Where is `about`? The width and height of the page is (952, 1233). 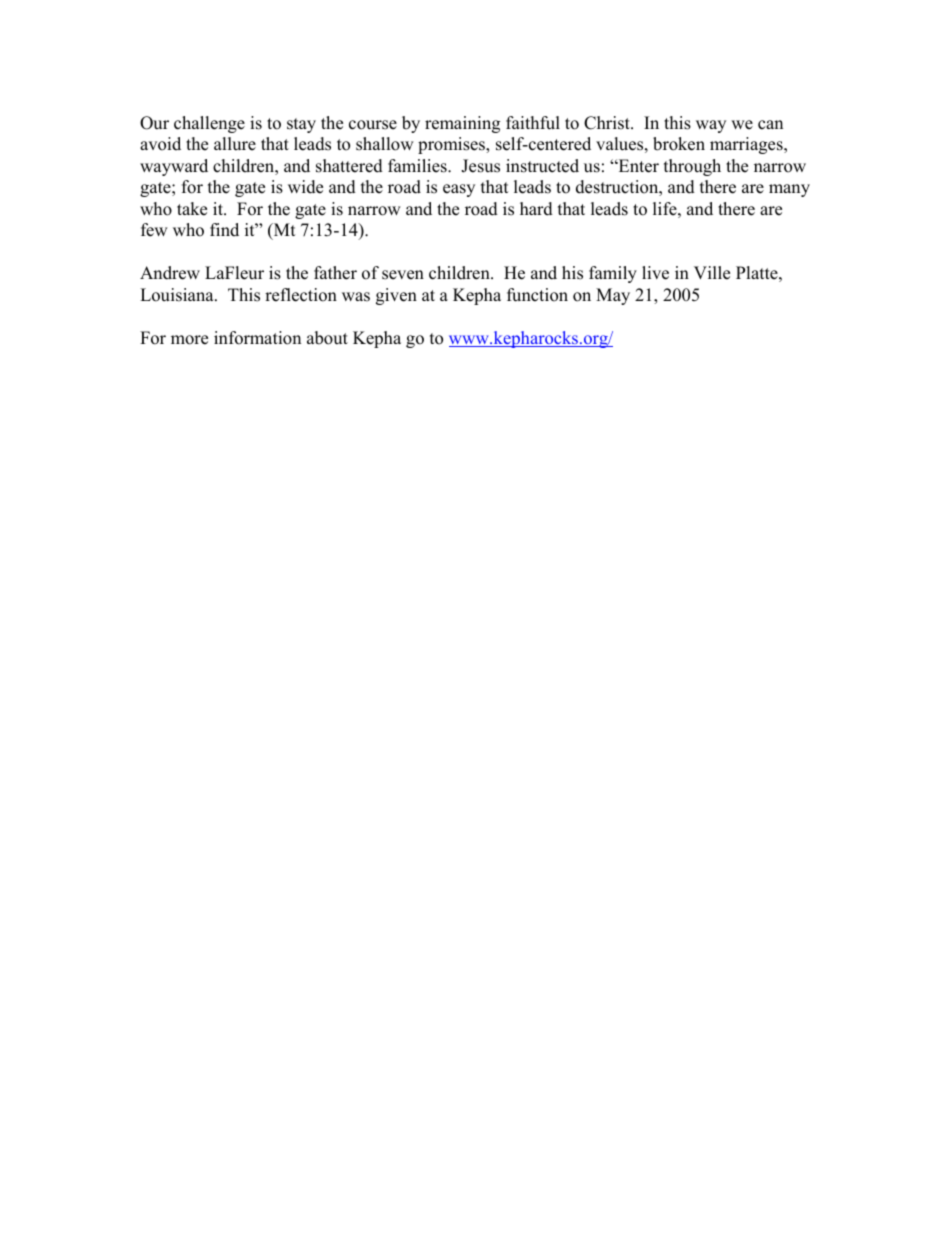
about is located at coordinates (327, 338).
